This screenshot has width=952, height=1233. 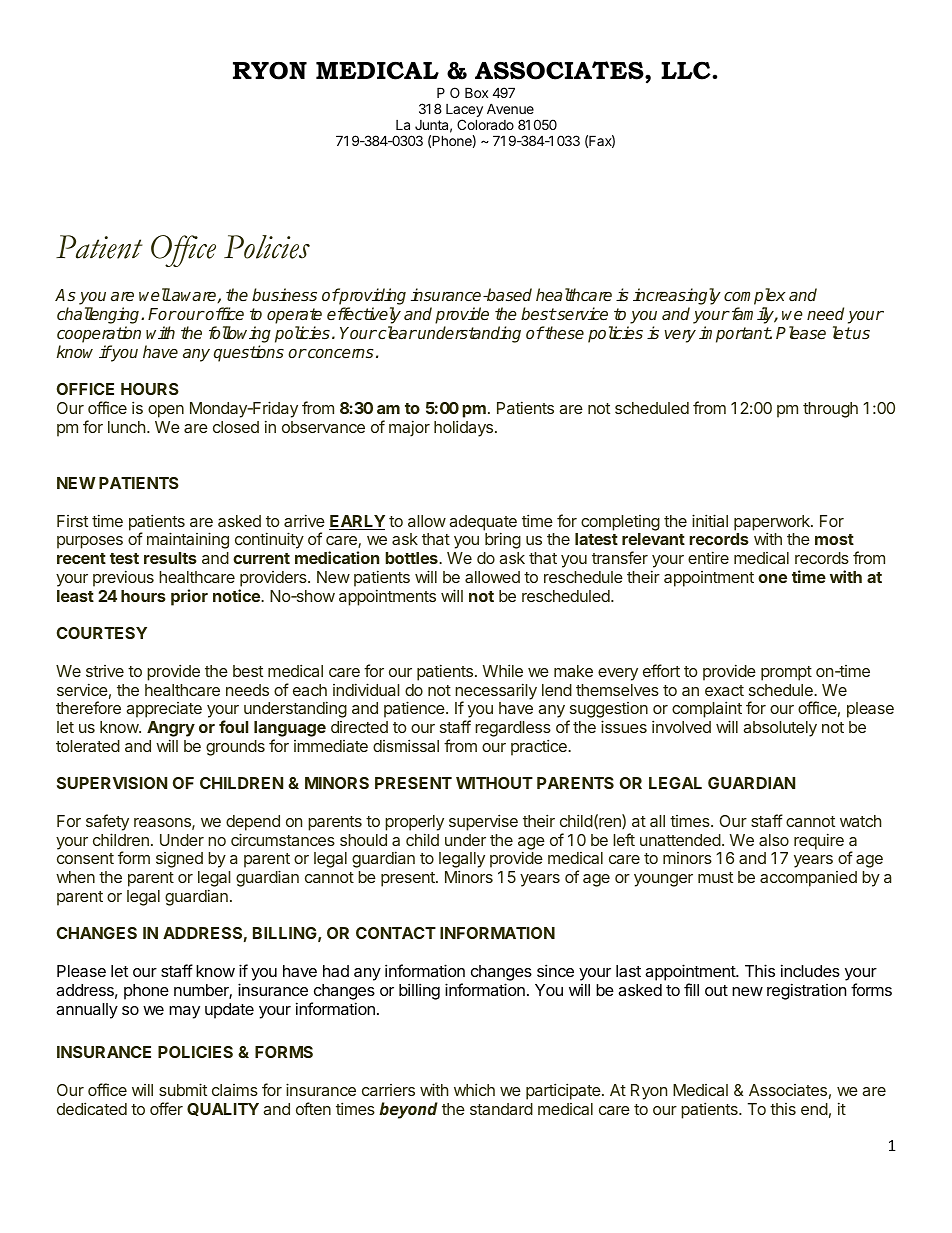 I want to click on which, so click(x=474, y=1089).
